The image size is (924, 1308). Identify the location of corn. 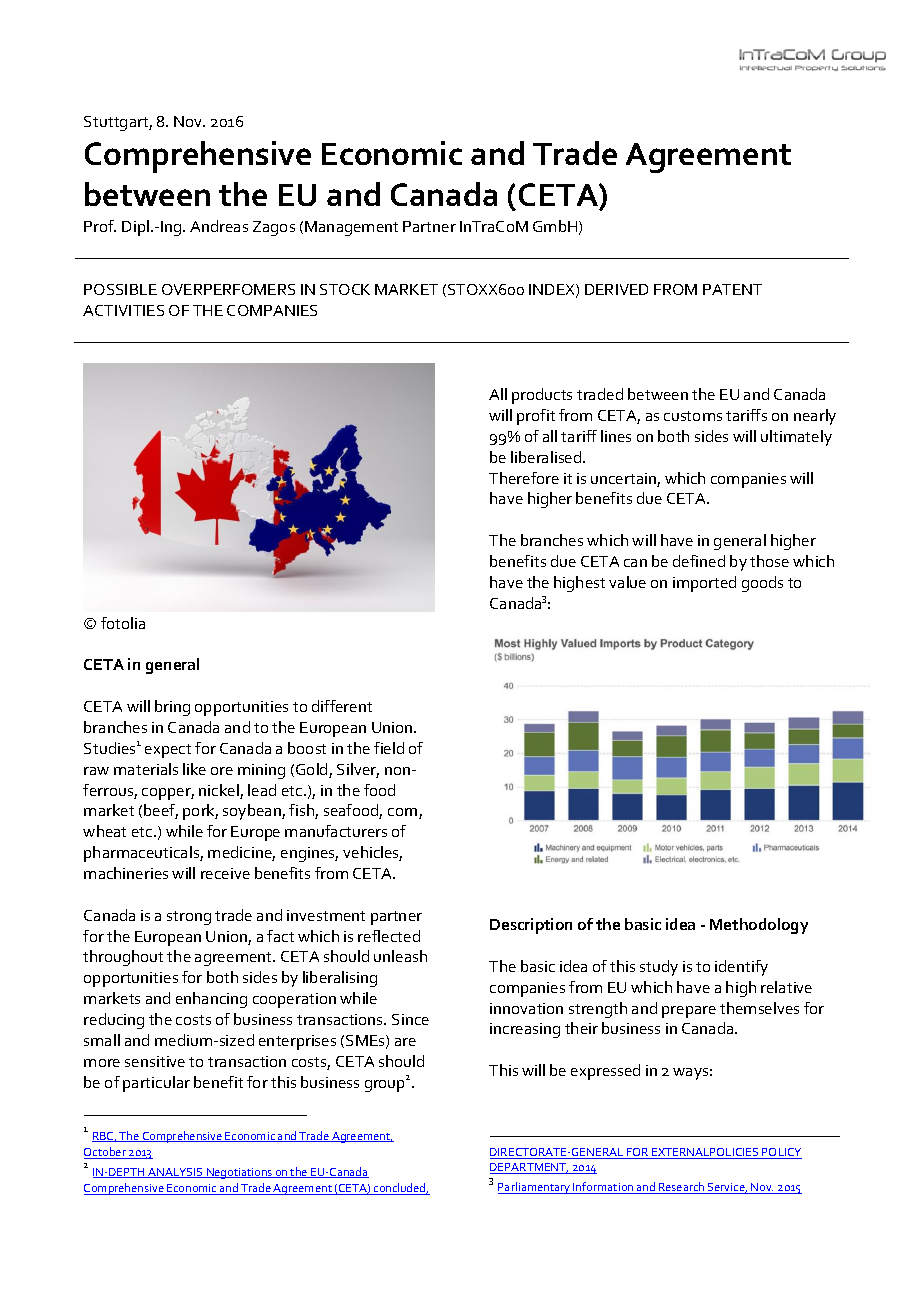
(404, 813).
